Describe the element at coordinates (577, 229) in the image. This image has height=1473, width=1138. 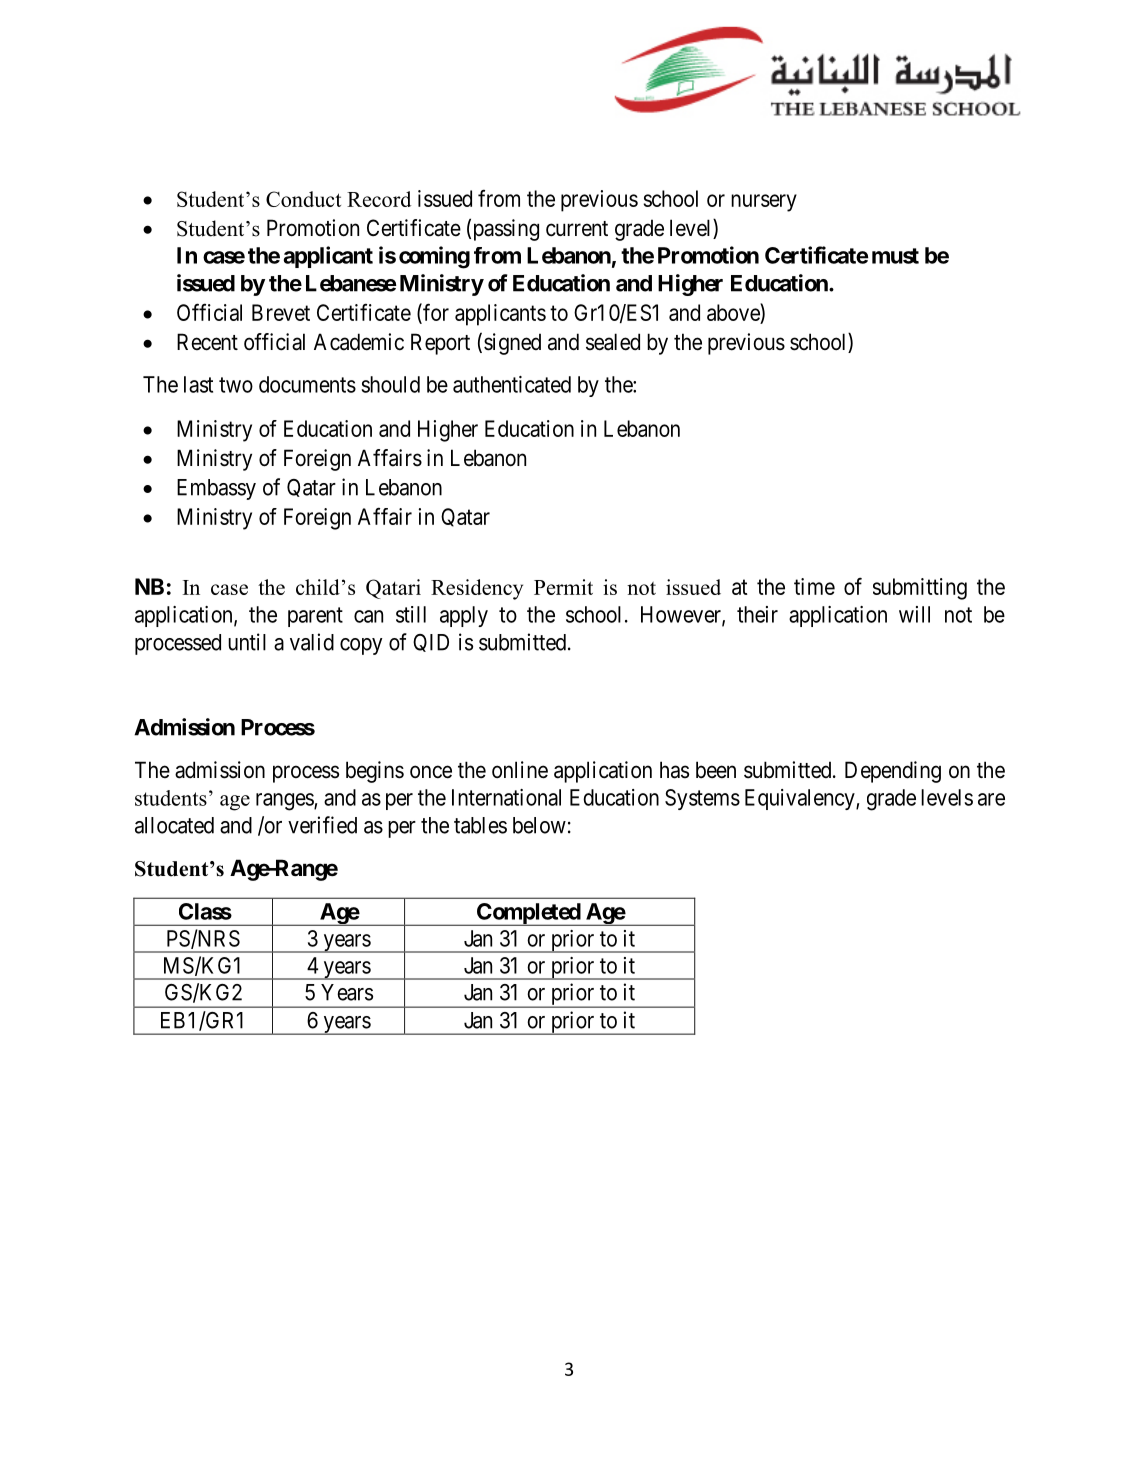
I see `current` at that location.
